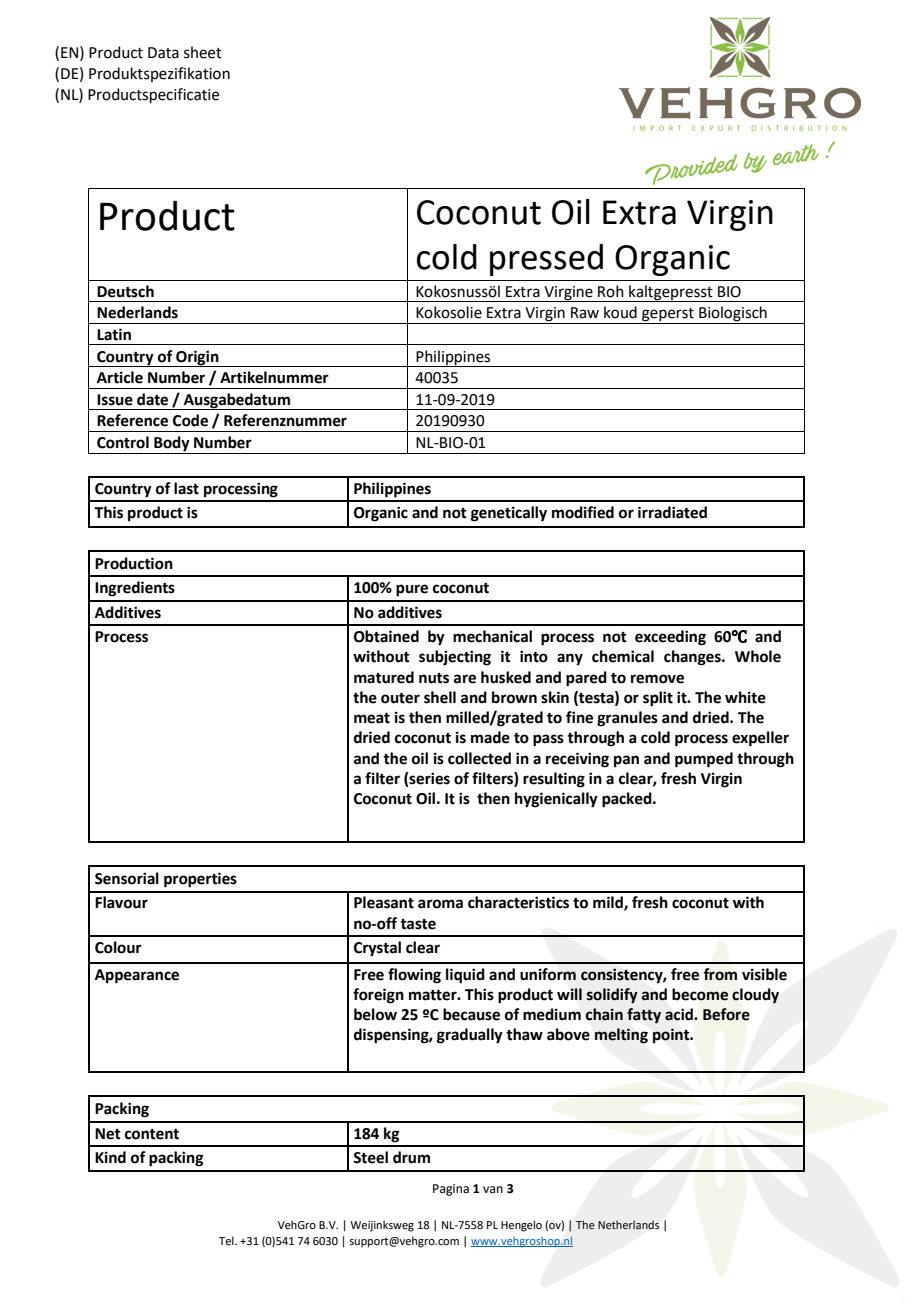 The height and width of the image is (1308, 924). Describe the element at coordinates (611, 291) in the image. I see `Roh` at that location.
